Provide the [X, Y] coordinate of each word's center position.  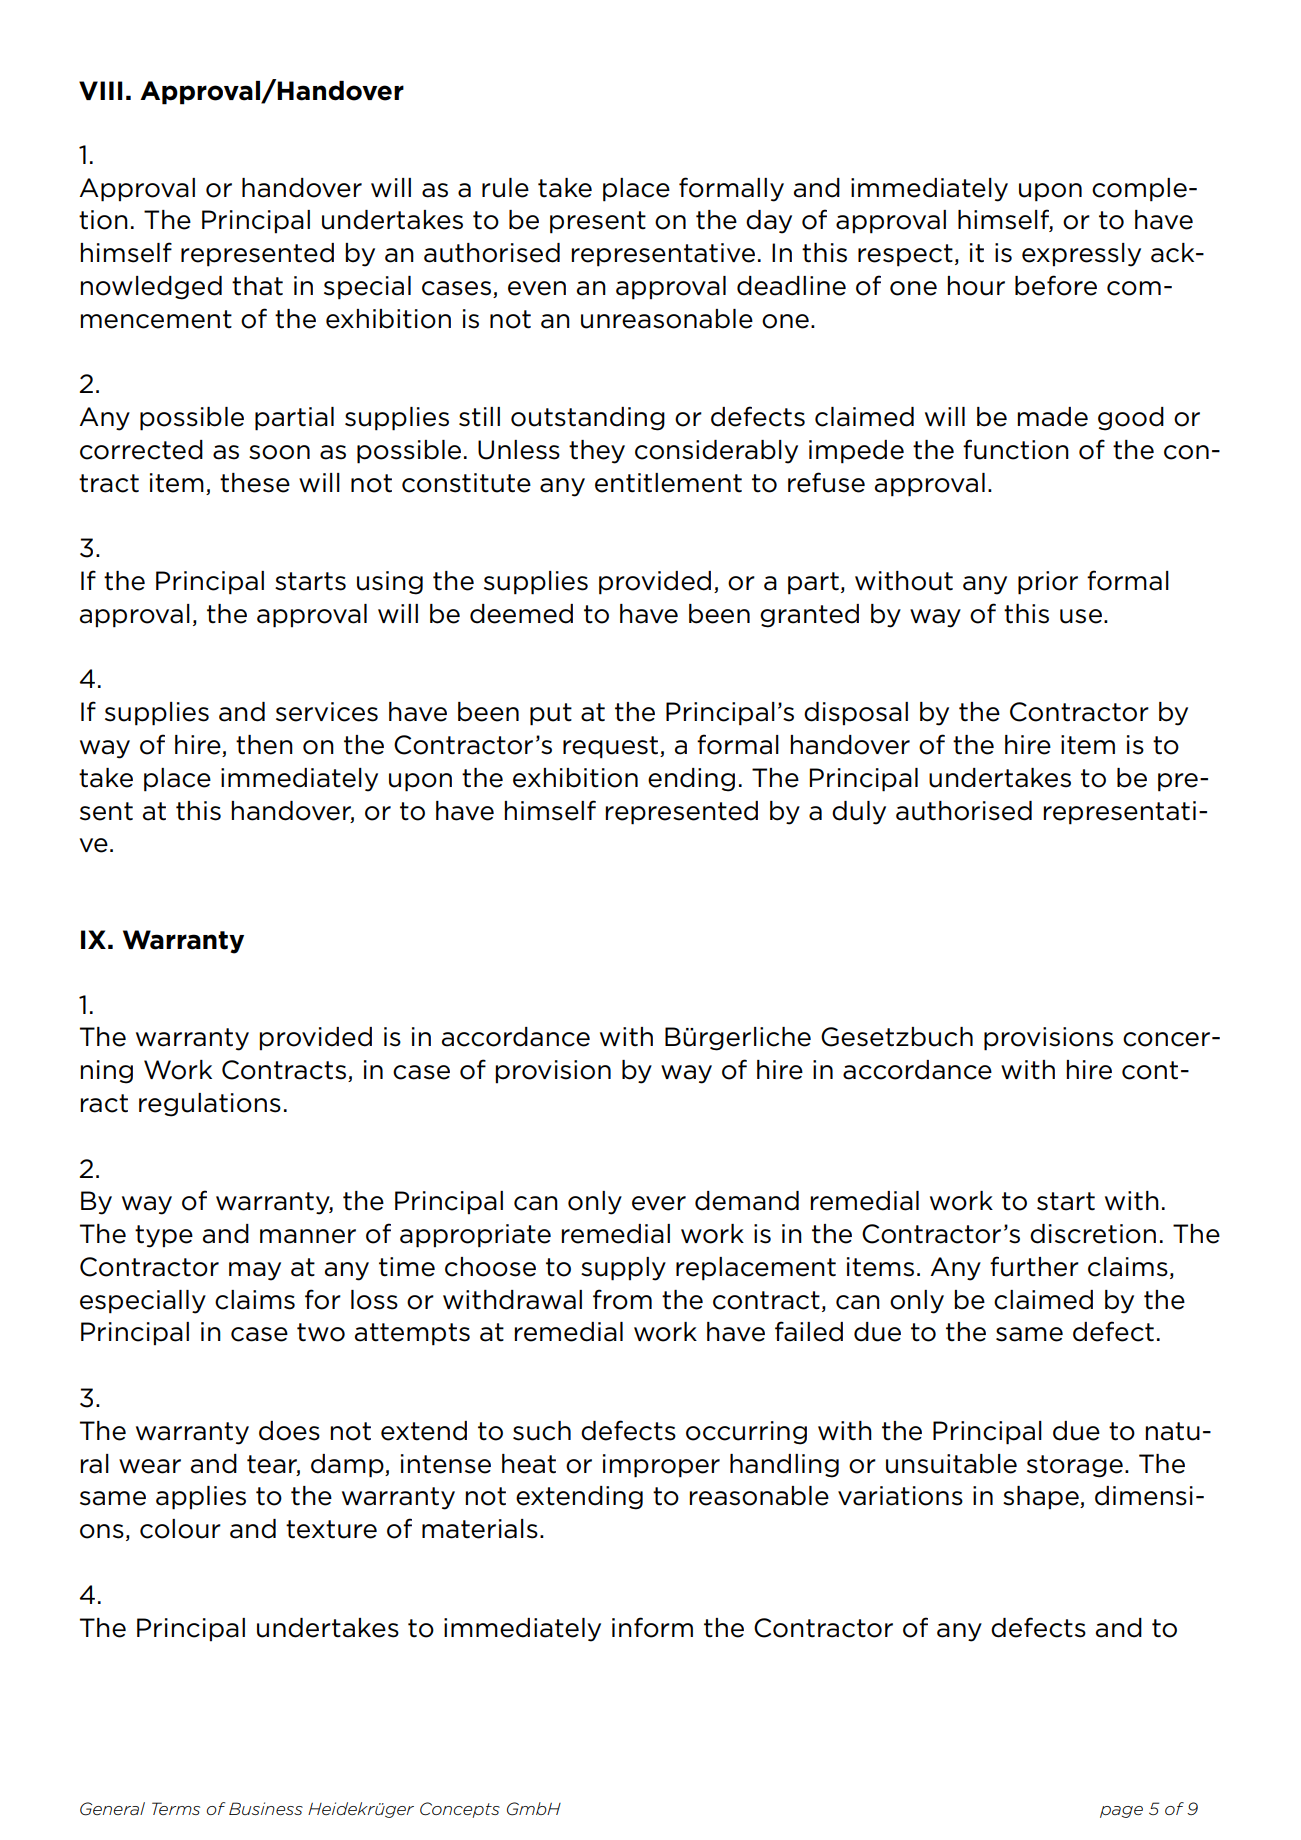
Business [266, 1808]
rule [505, 188]
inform [652, 1627]
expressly [1081, 255]
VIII [101, 90]
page [1121, 1812]
